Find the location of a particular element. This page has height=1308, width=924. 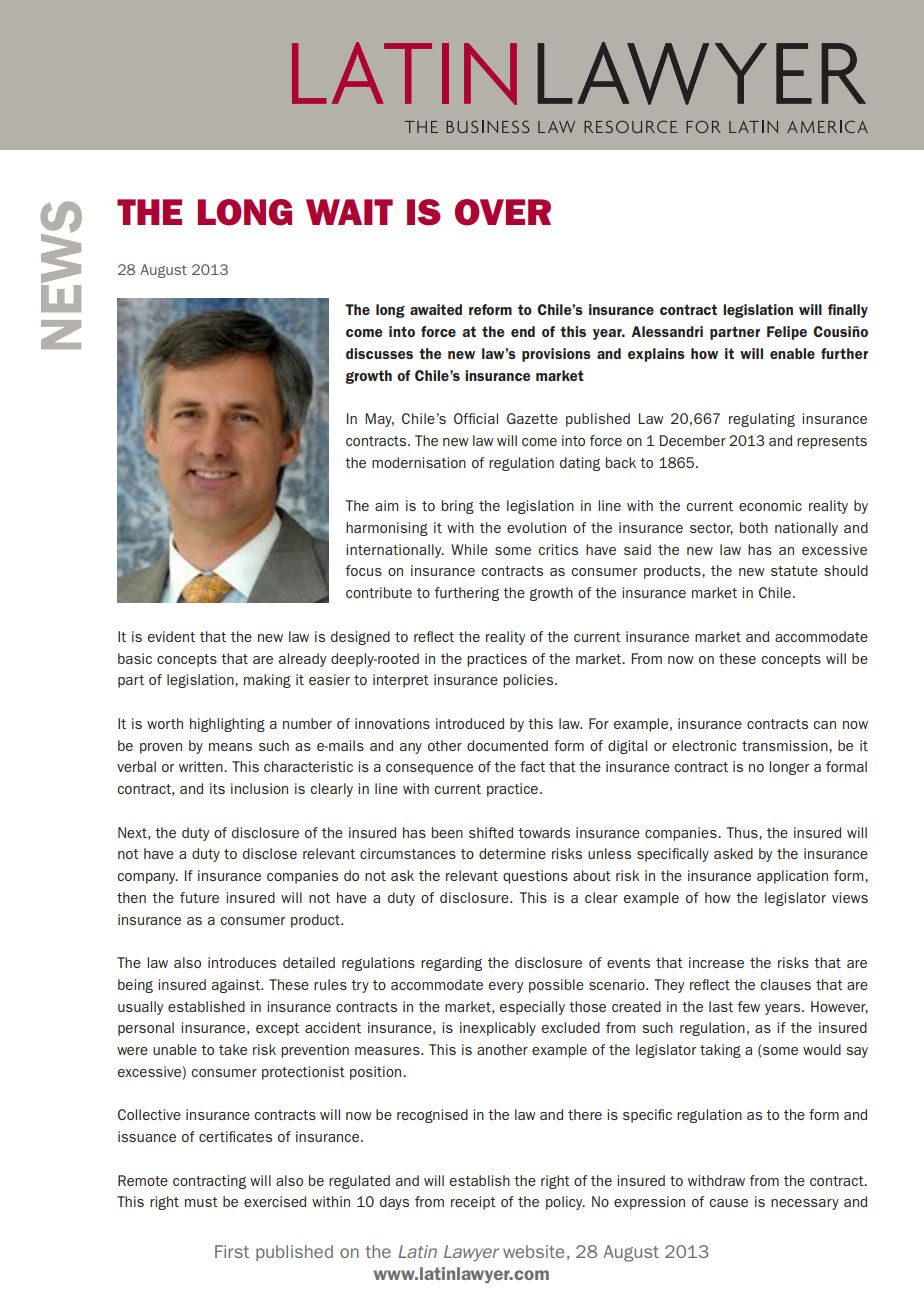

transmission is located at coordinates (786, 745).
